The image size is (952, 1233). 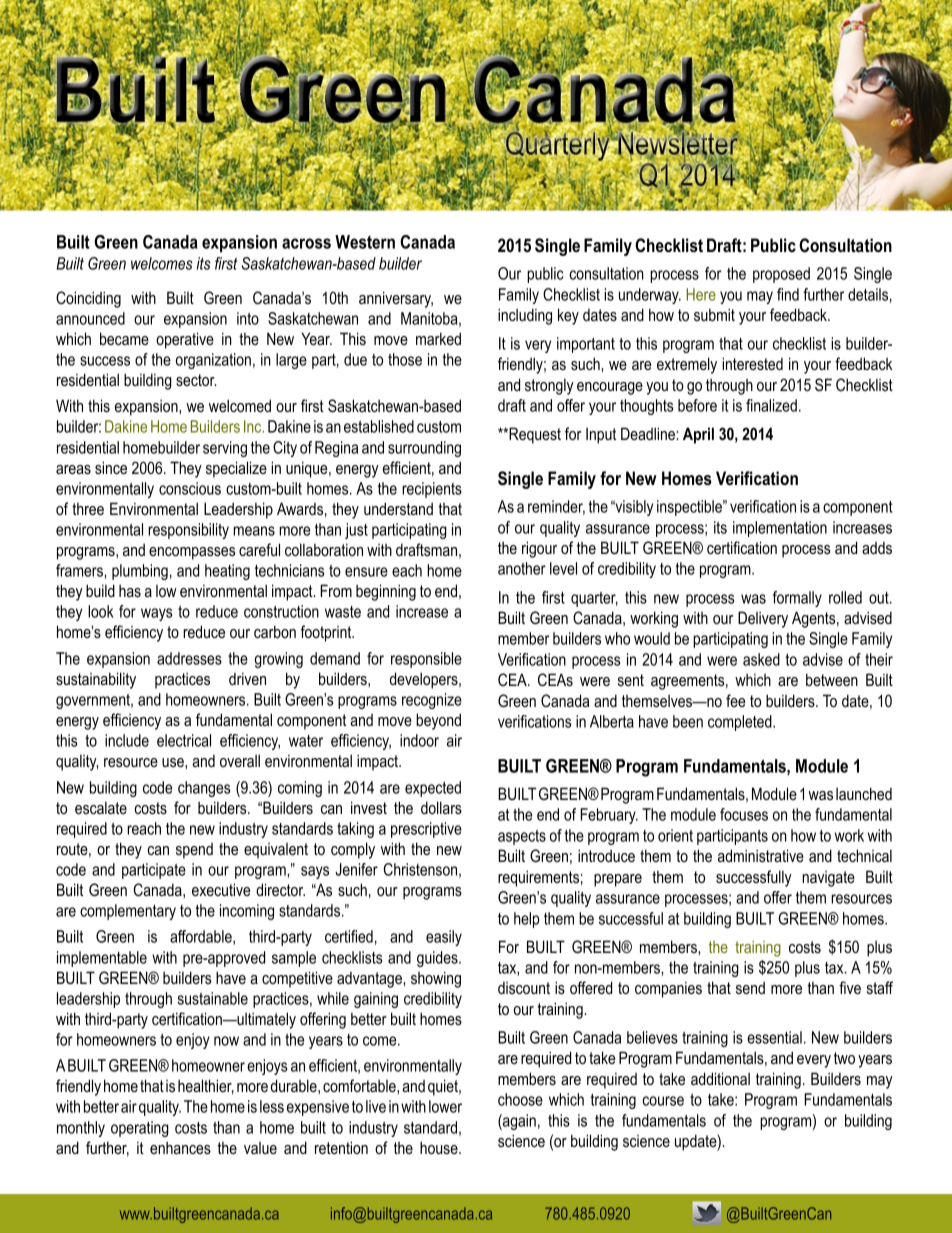 I want to click on between, so click(x=832, y=679).
